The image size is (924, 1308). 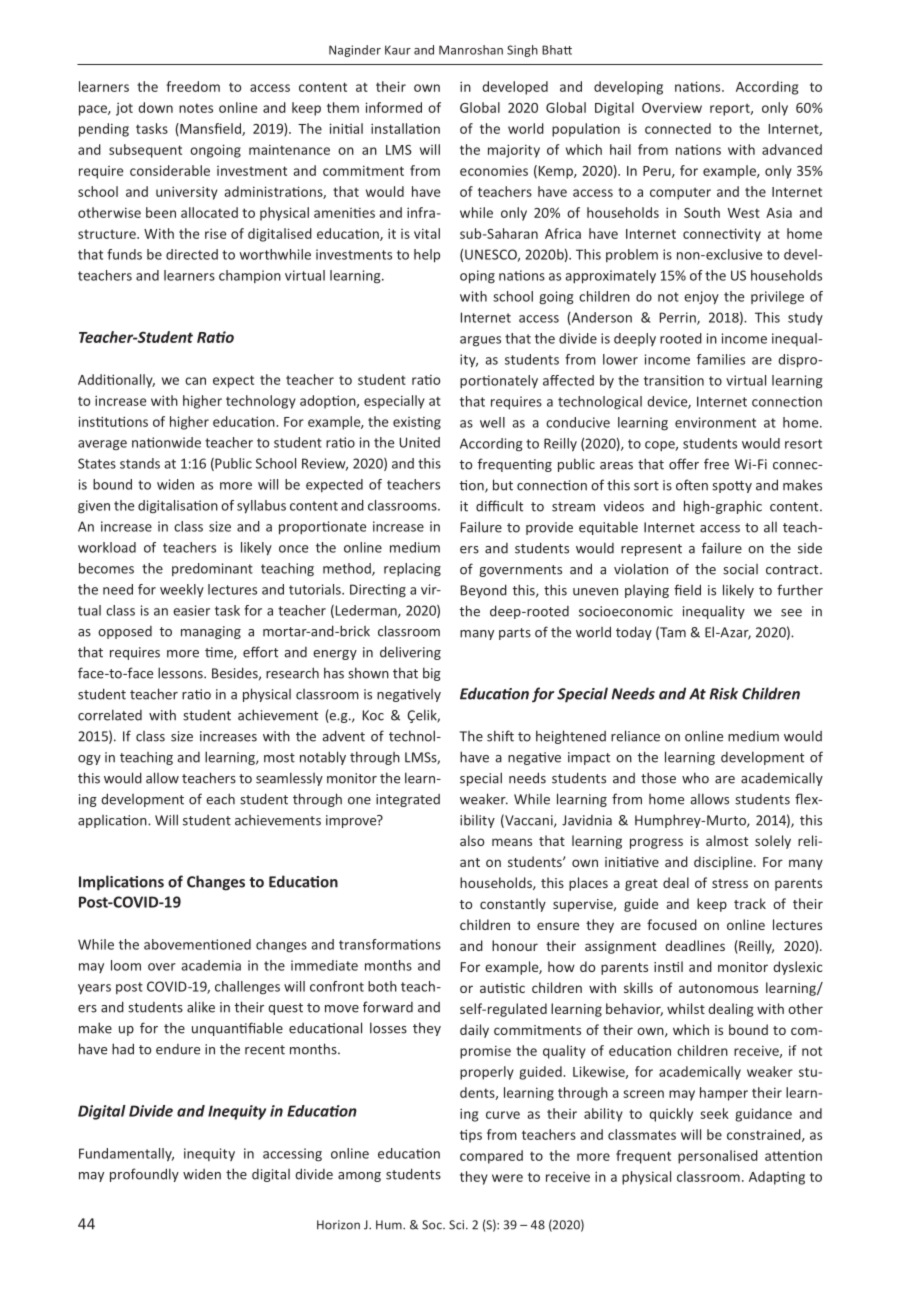 What do you see at coordinates (792, 149) in the image?
I see `advanced` at bounding box center [792, 149].
